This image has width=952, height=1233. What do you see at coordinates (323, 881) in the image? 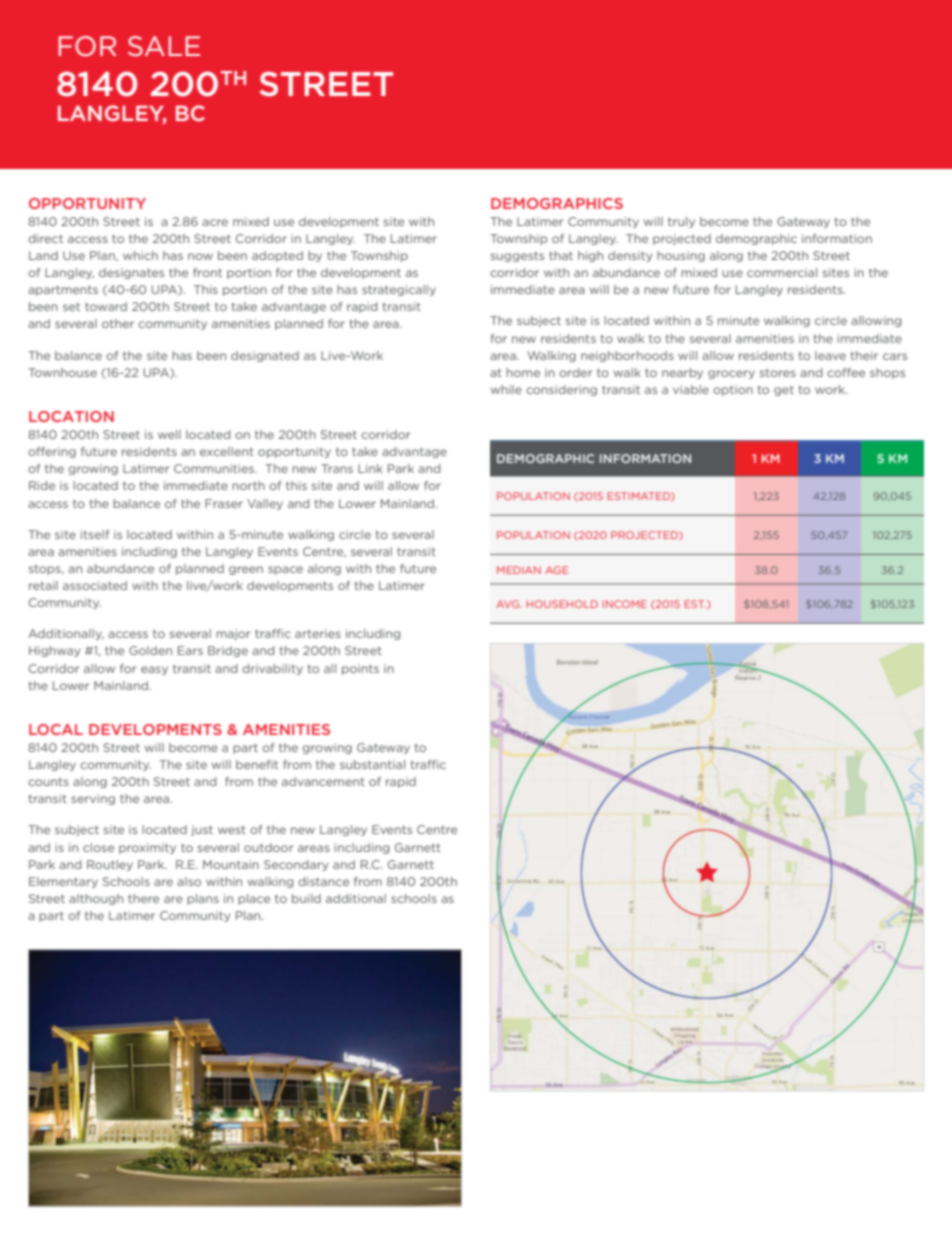
I see `distance` at bounding box center [323, 881].
